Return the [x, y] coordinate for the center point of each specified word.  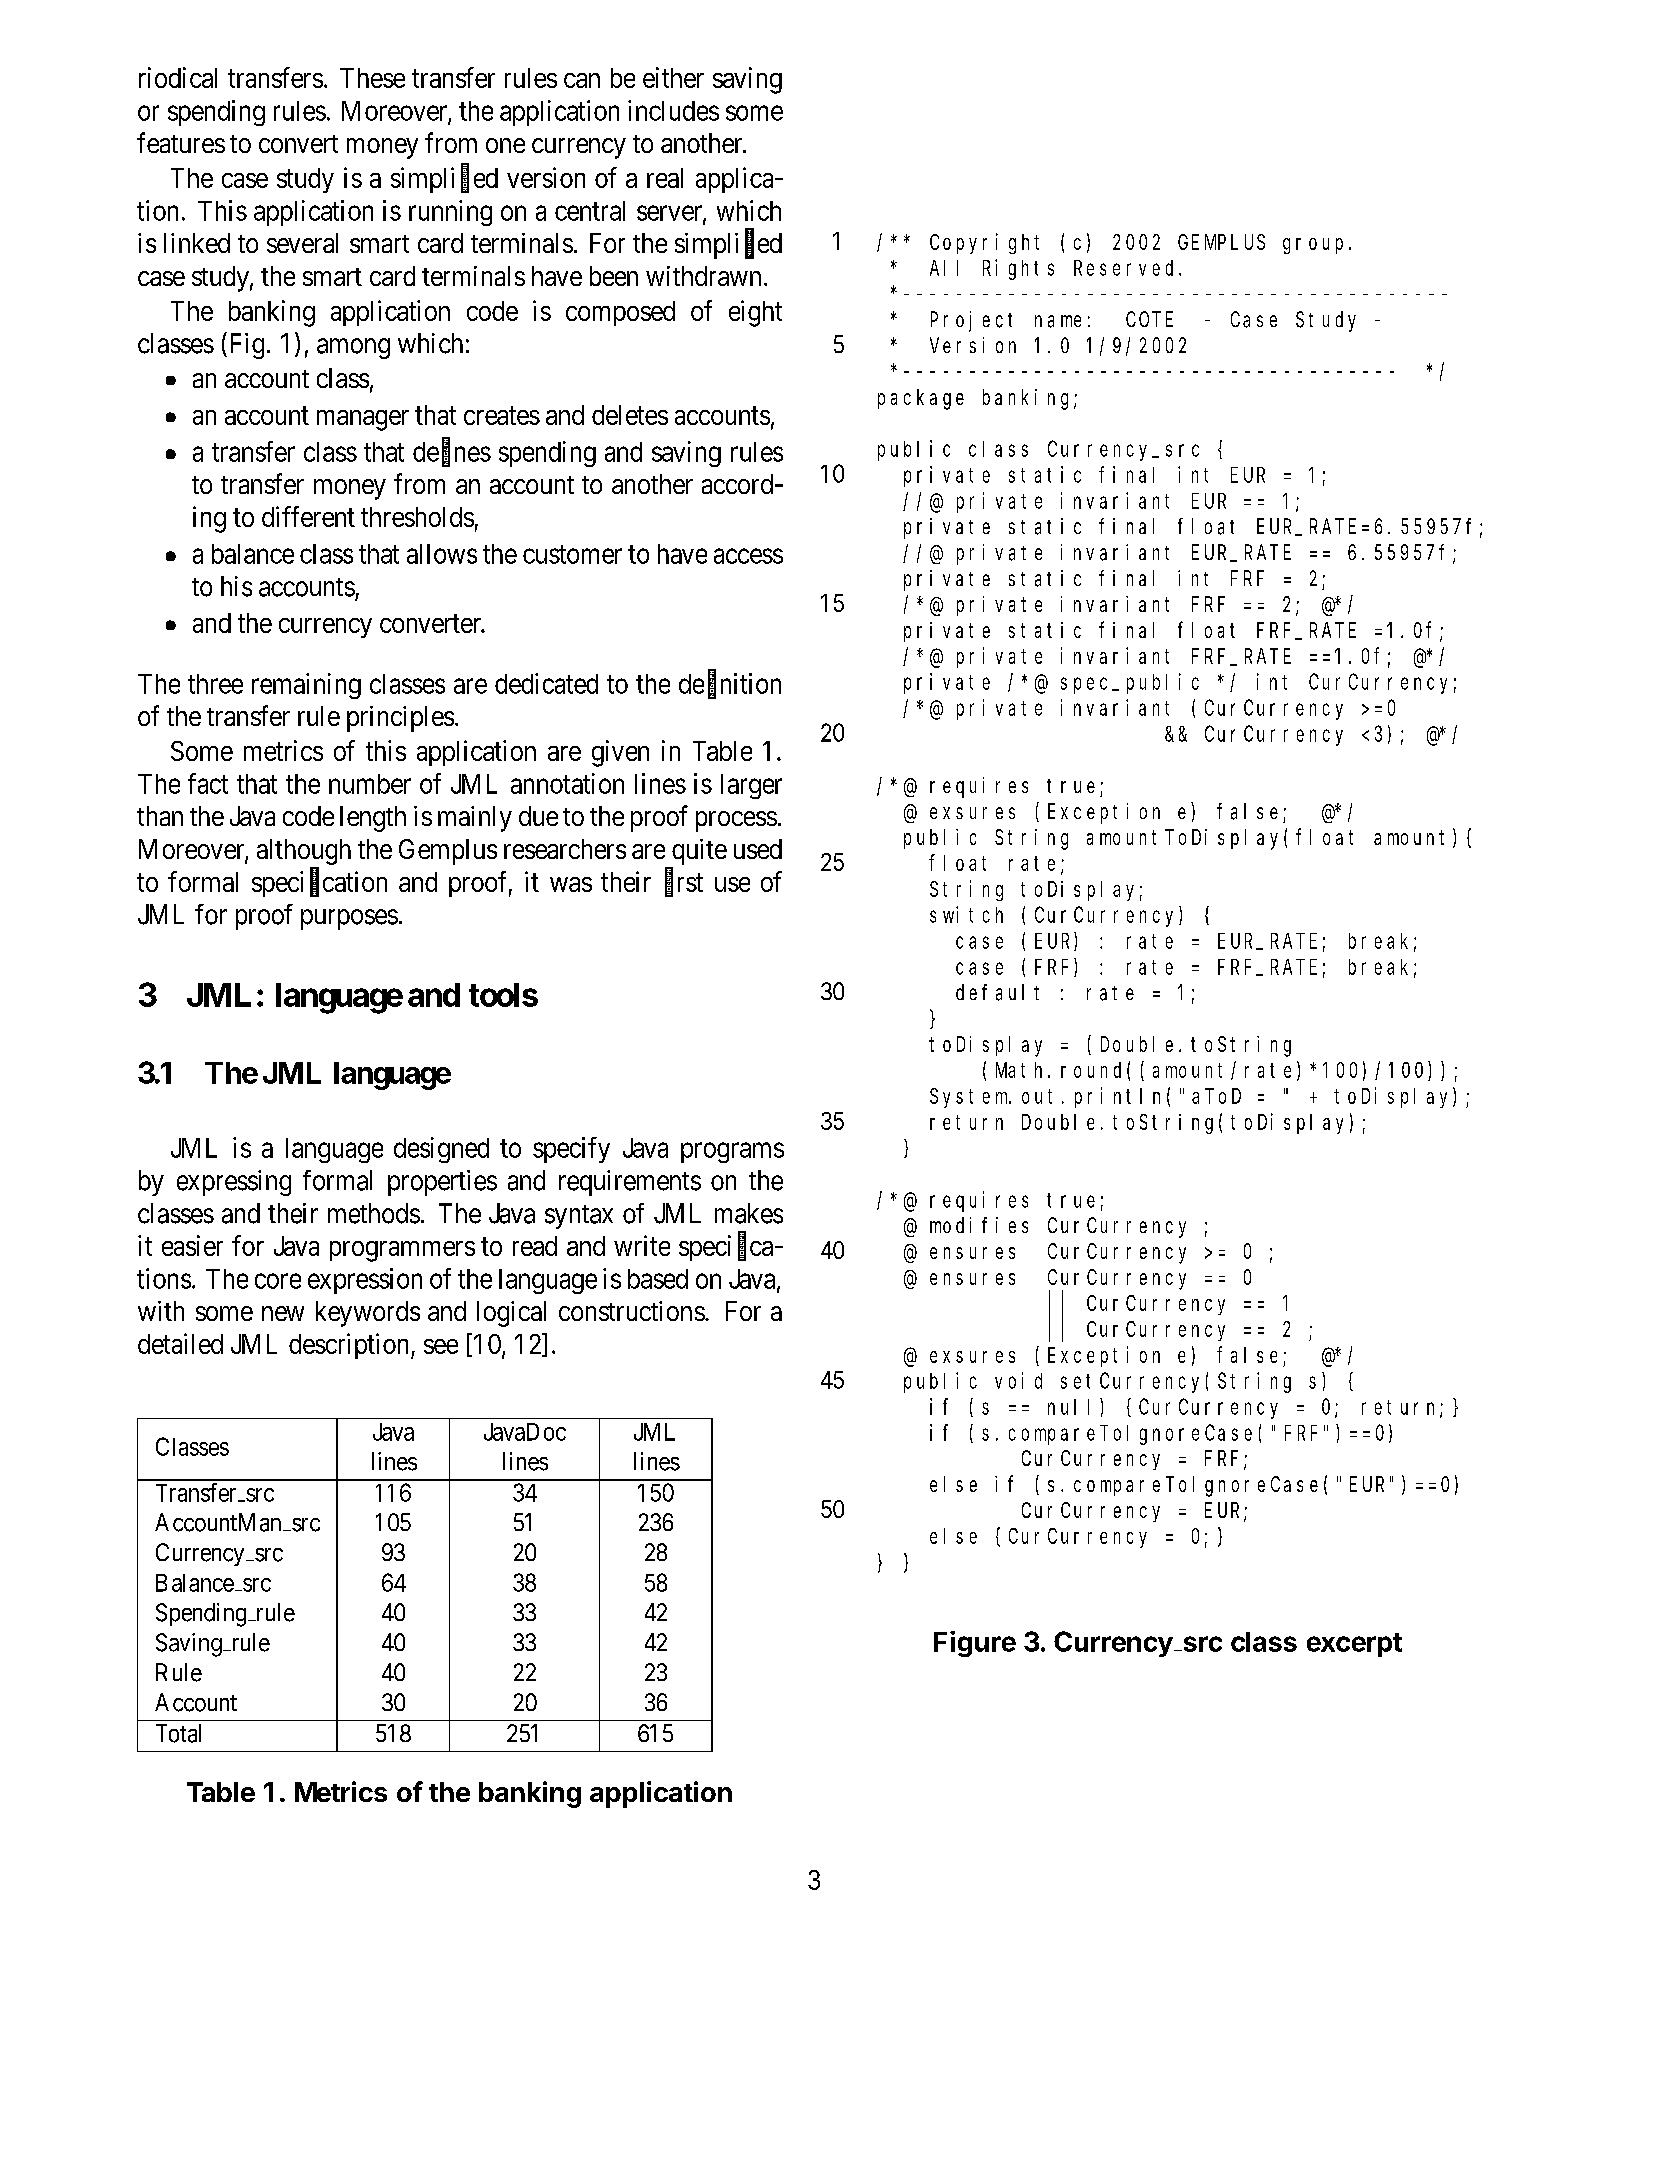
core [278, 1281]
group [1313, 246]
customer [572, 554]
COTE [1149, 319]
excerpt [1354, 1645]
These [372, 78]
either [673, 77]
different [308, 516]
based [658, 1279]
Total [178, 1733]
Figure [975, 1644]
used [758, 849]
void [1018, 1380]
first [684, 882]
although [304, 852]
